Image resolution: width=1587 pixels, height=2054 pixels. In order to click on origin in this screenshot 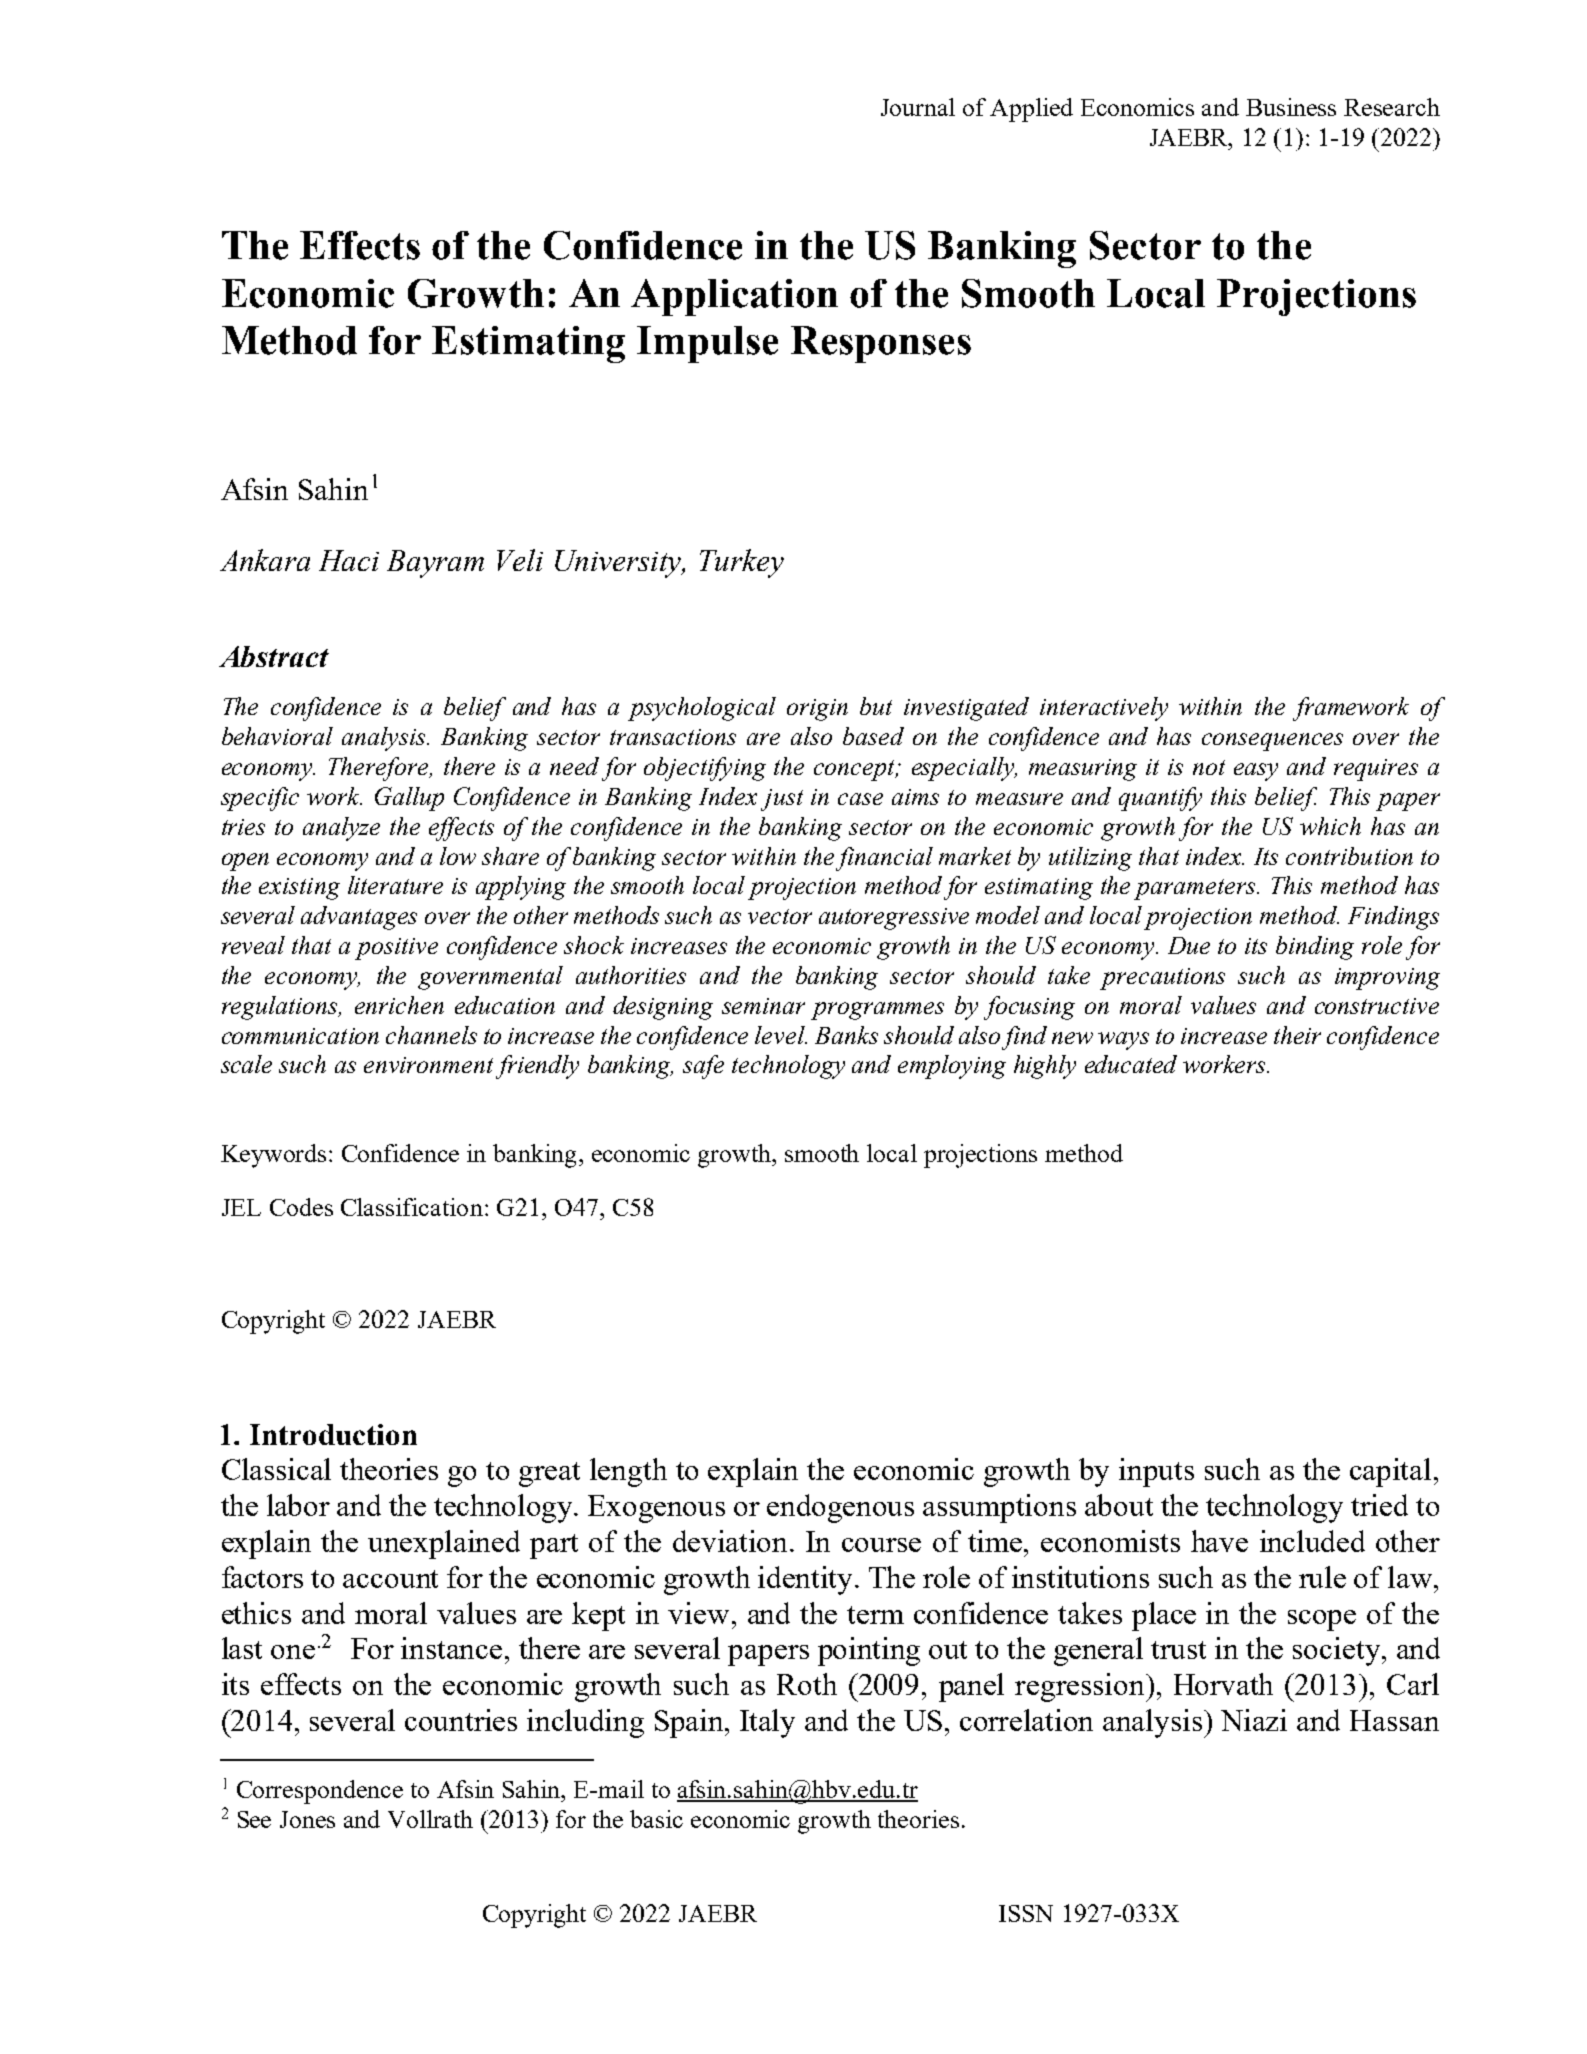, I will do `click(817, 710)`.
